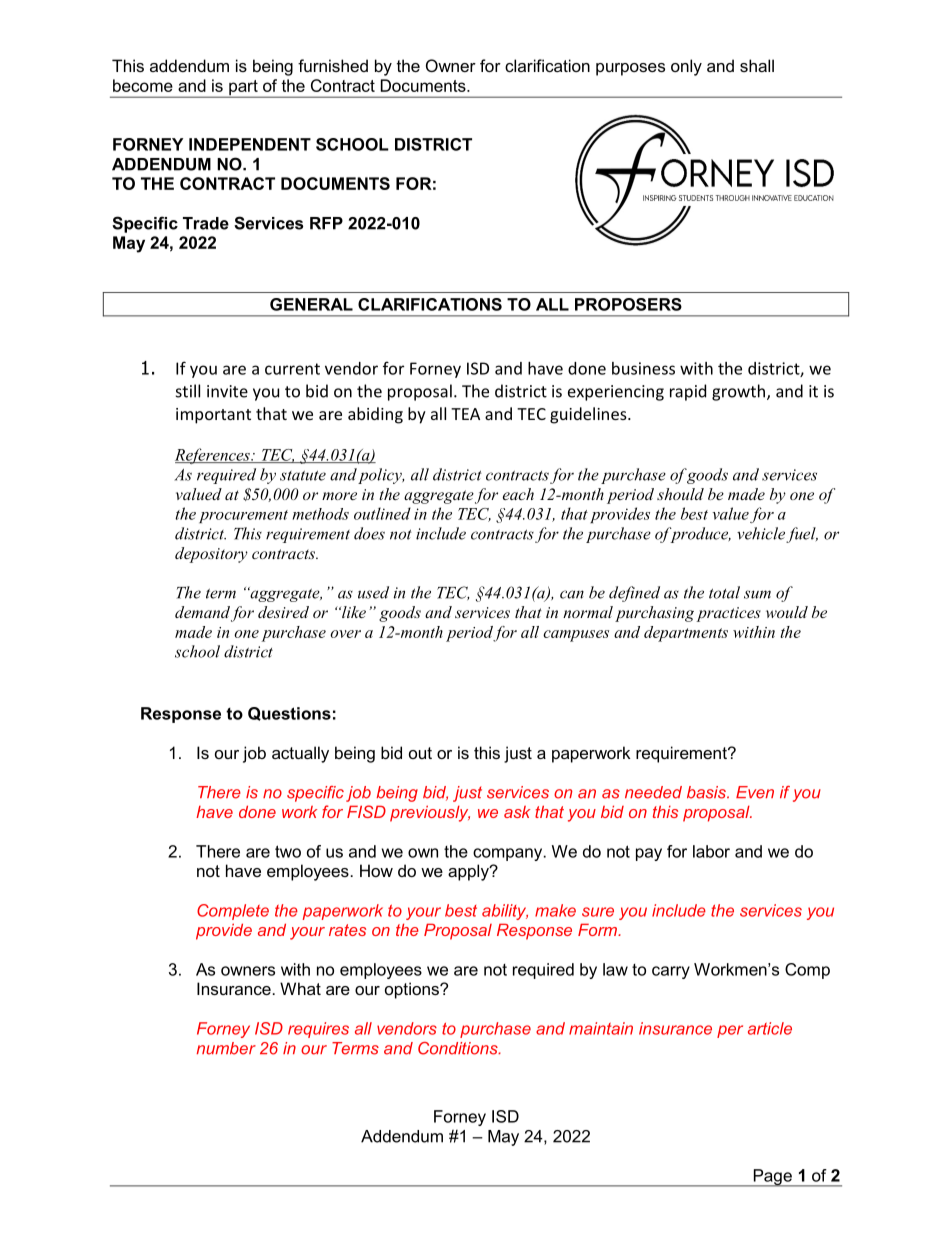 Image resolution: width=952 pixels, height=1233 pixels. What do you see at coordinates (459, 1048) in the screenshot?
I see `Conditions` at bounding box center [459, 1048].
